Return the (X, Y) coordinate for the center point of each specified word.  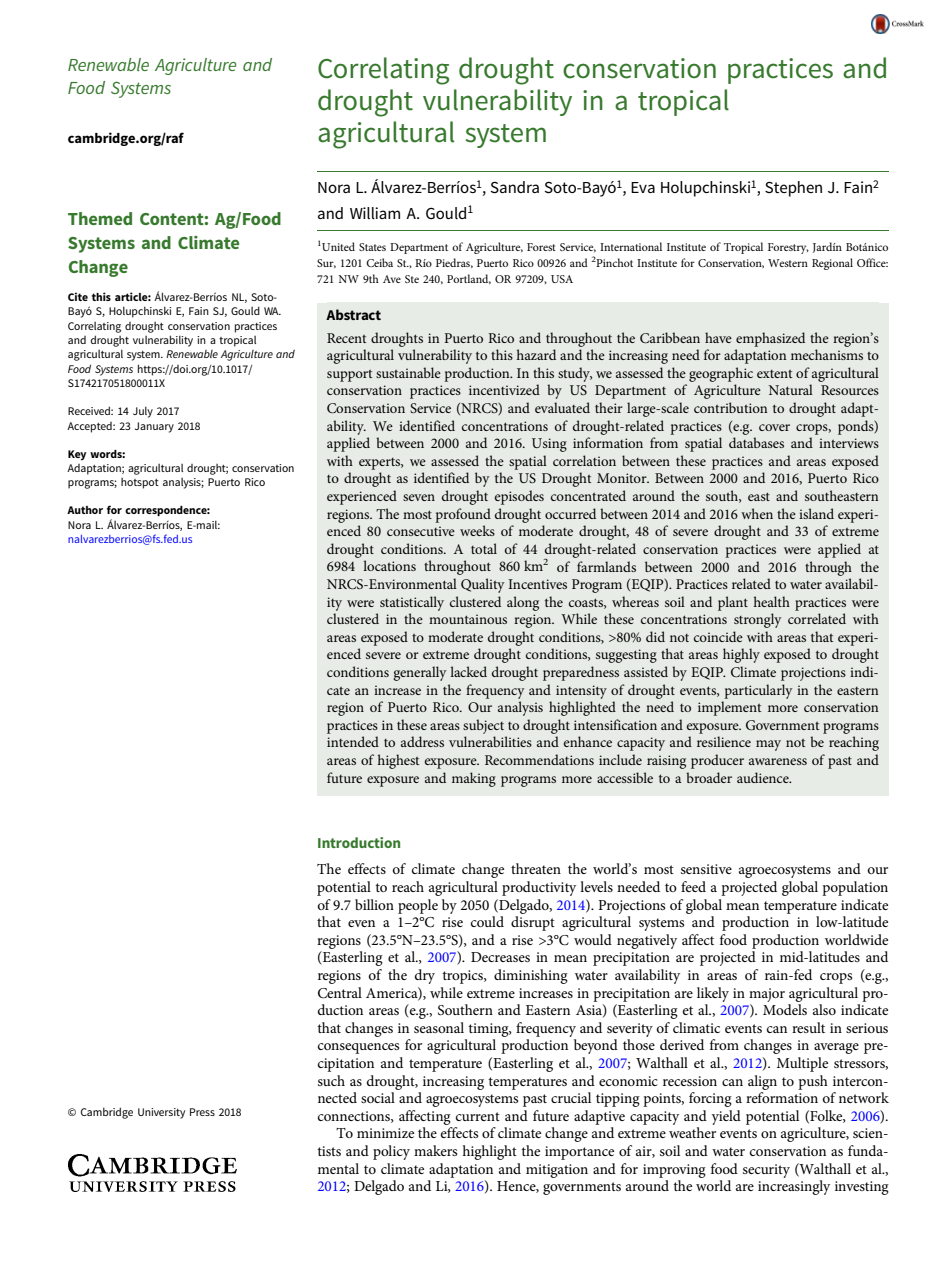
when (757, 513)
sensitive (706, 869)
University (161, 1113)
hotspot (140, 483)
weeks (477, 530)
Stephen (793, 189)
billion (374, 904)
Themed (100, 218)
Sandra (514, 187)
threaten (536, 868)
